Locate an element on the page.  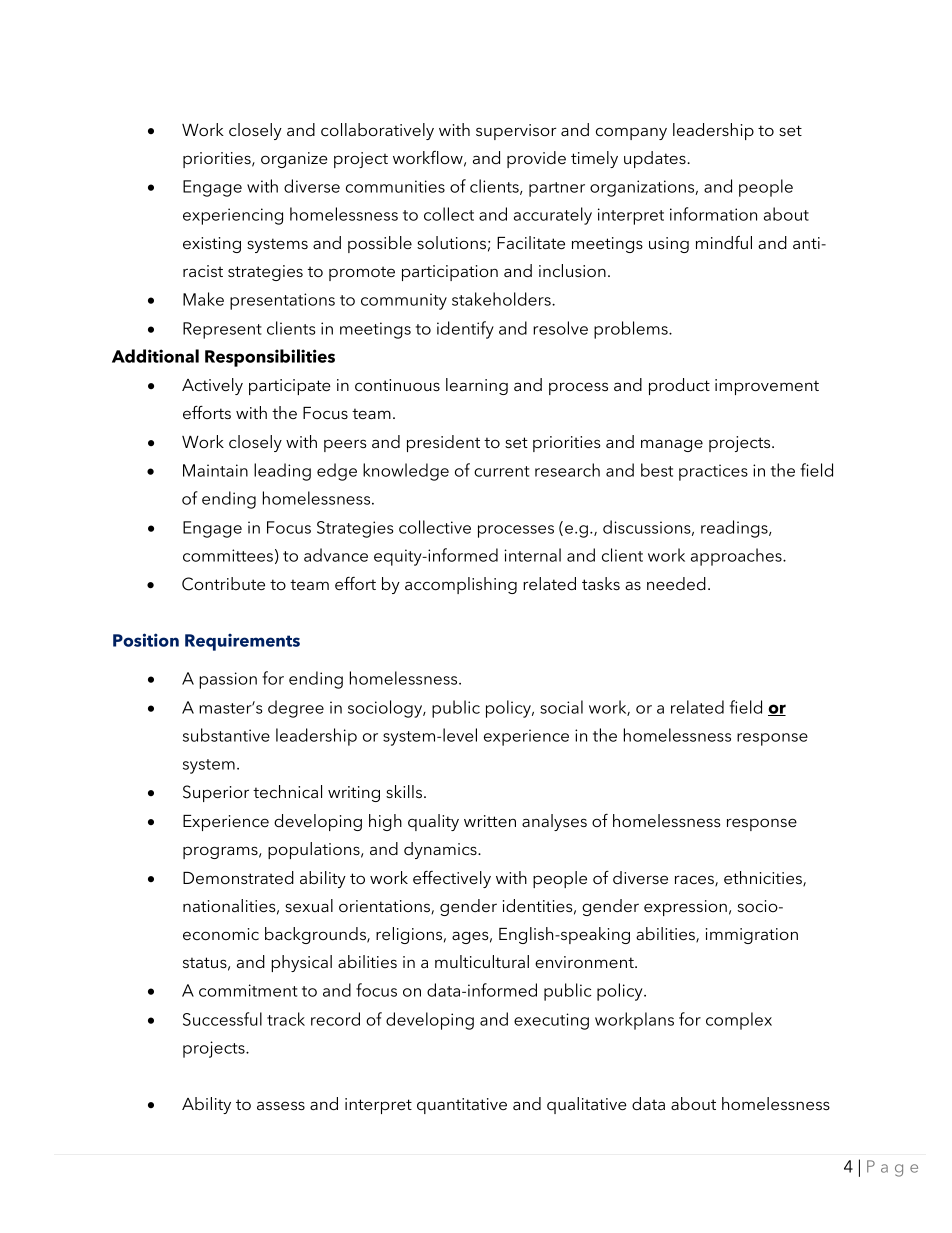
assess is located at coordinates (281, 1105).
